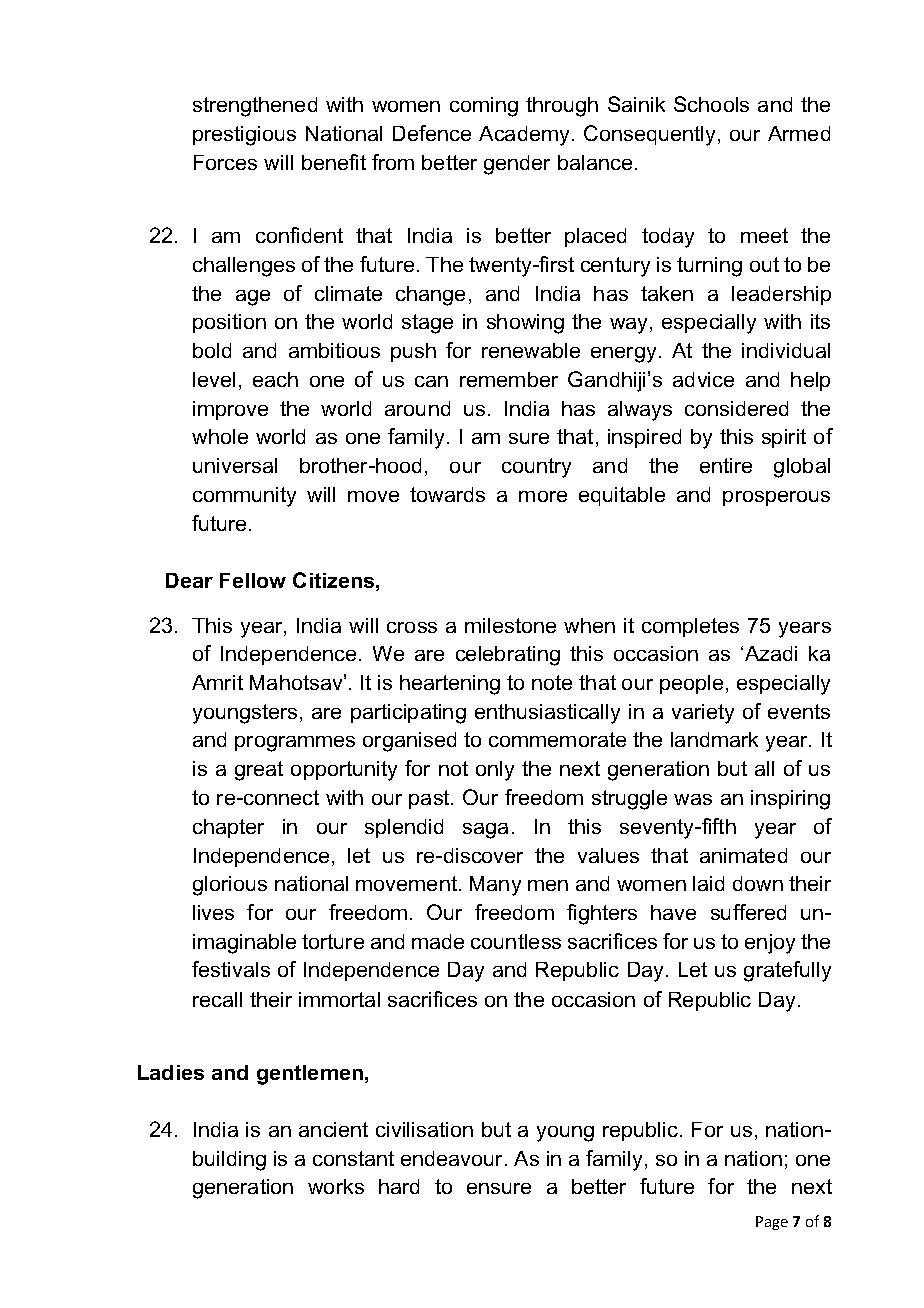 The width and height of the document is (924, 1308). Describe the element at coordinates (253, 580) in the document. I see `Fellow` at that location.
